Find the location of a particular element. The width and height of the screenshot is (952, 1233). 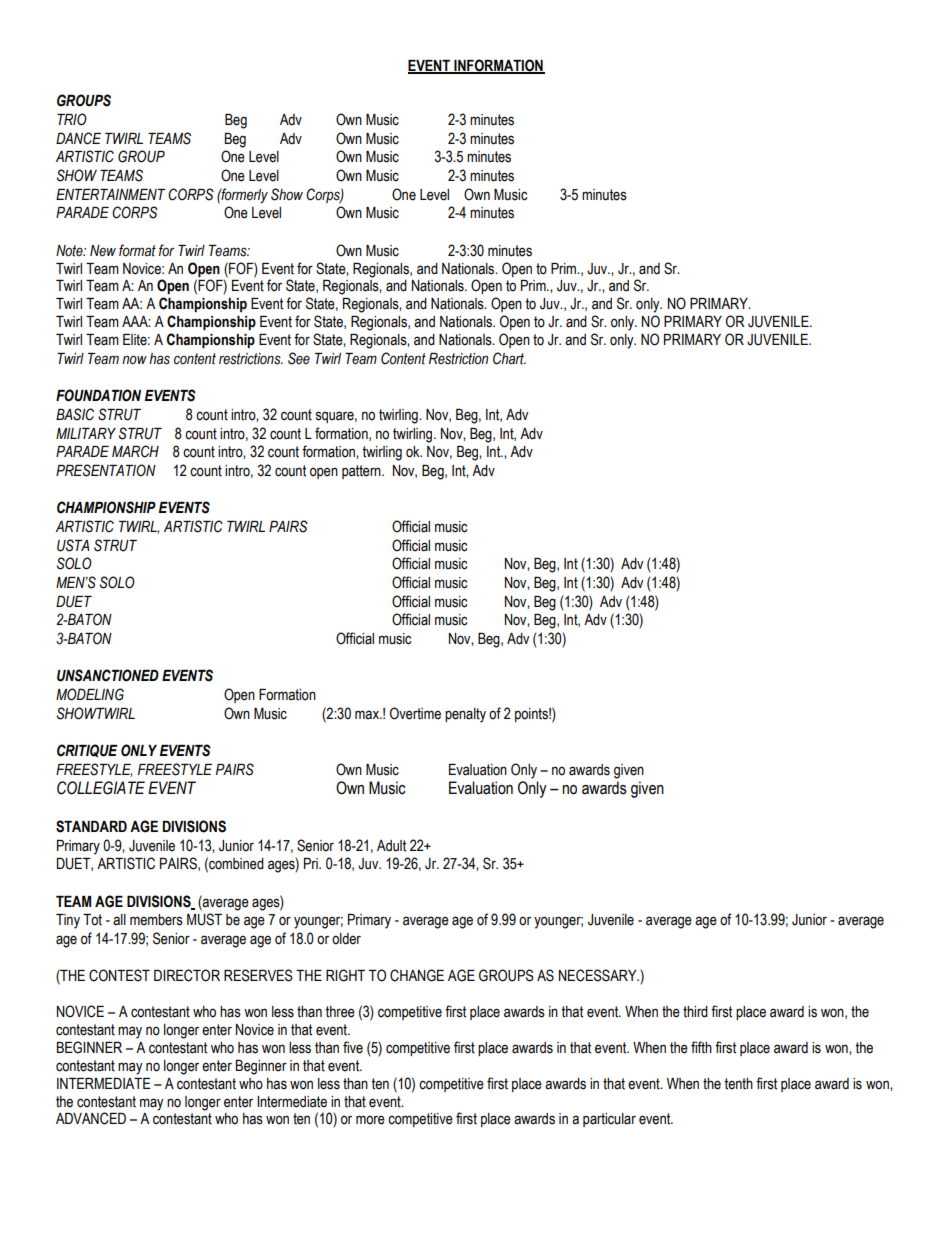

pattern is located at coordinates (362, 472).
